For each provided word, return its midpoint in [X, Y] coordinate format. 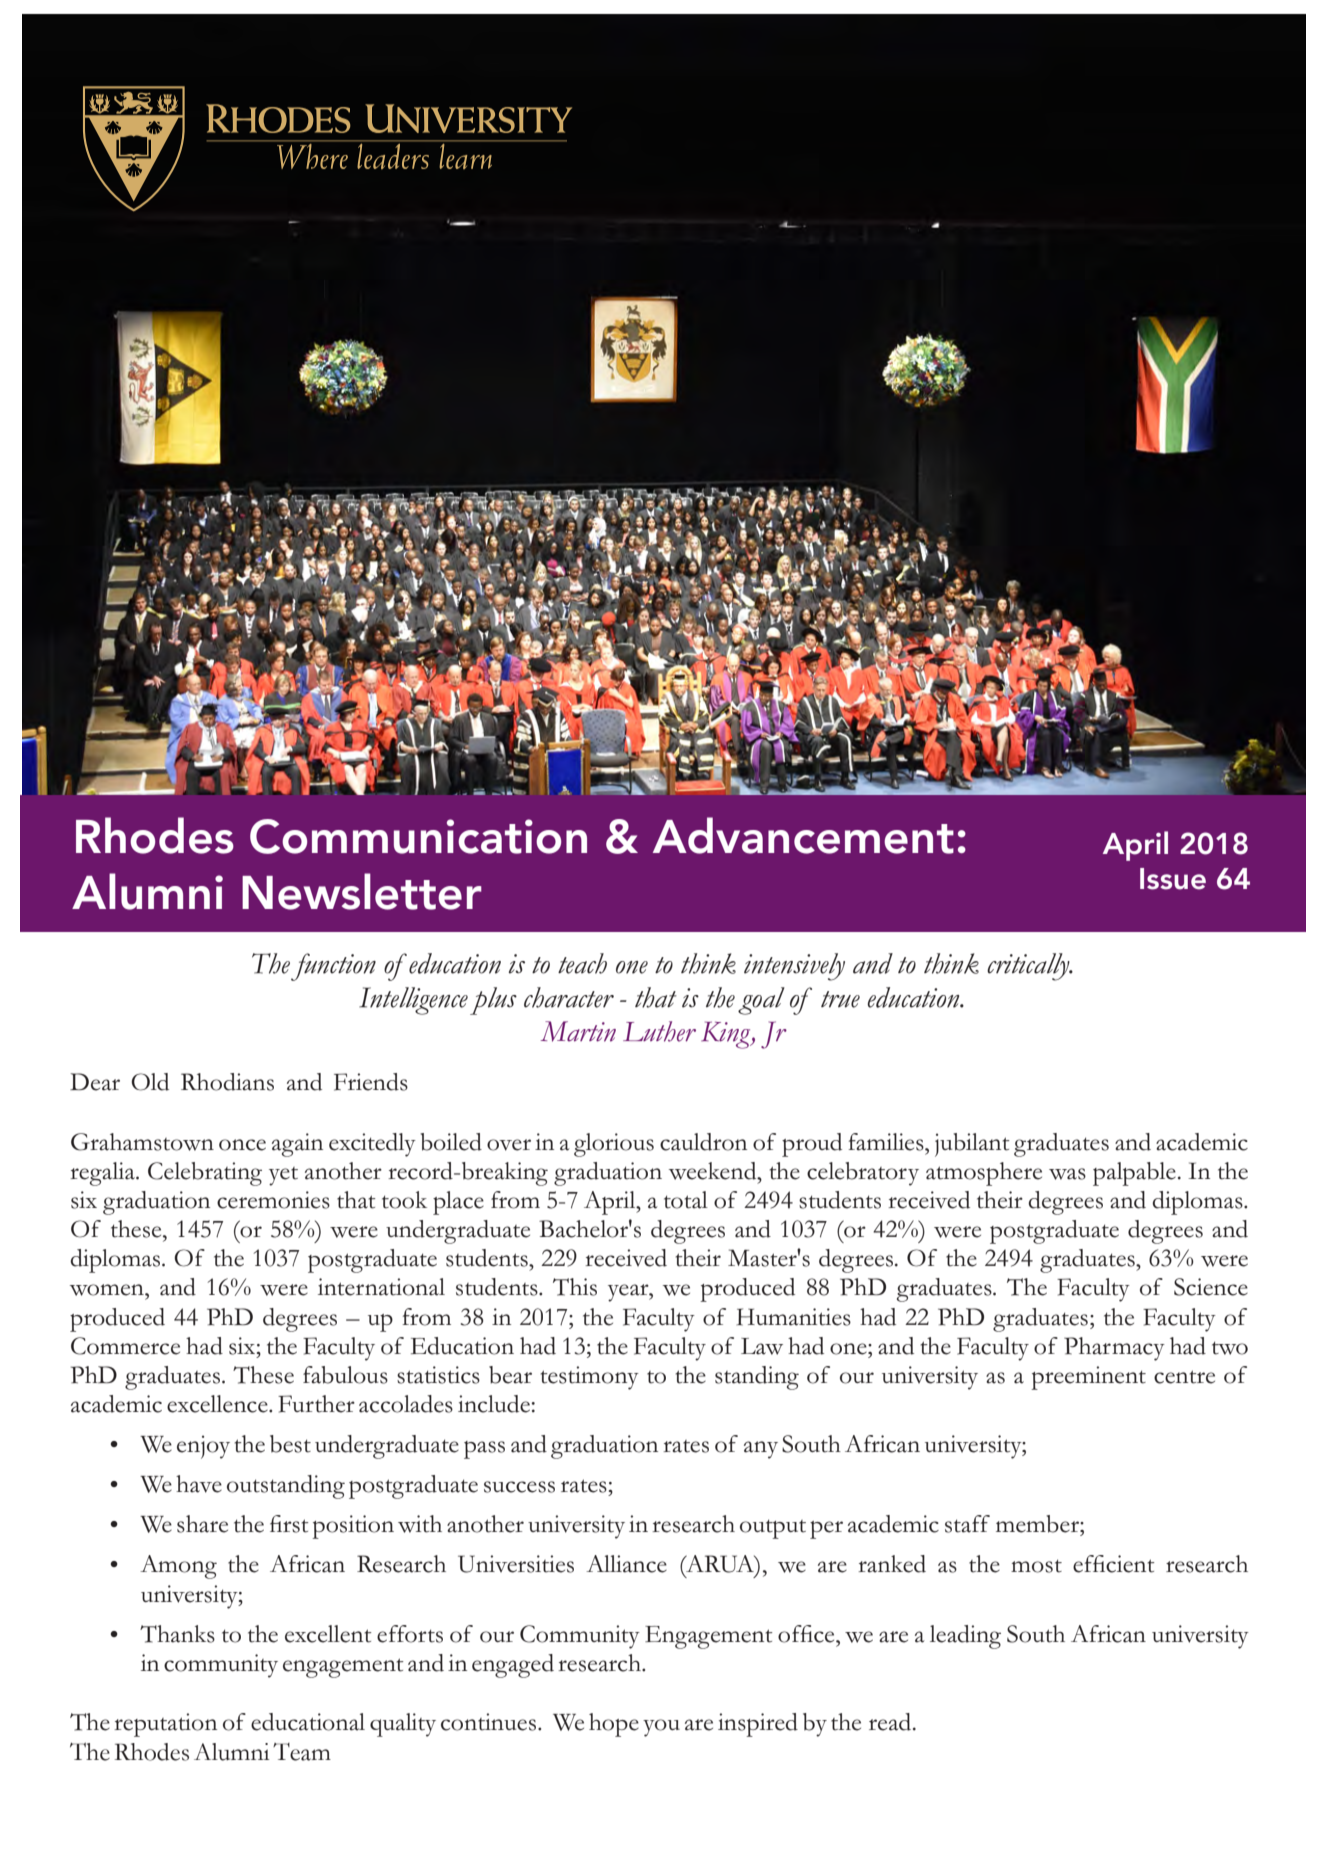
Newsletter [362, 891]
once [242, 1145]
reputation [165, 1725]
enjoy [203, 1447]
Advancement [803, 835]
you [661, 1728]
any [761, 1450]
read [891, 1722]
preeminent [1088, 1378]
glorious [614, 1145]
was [1067, 1174]
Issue [1173, 879]
